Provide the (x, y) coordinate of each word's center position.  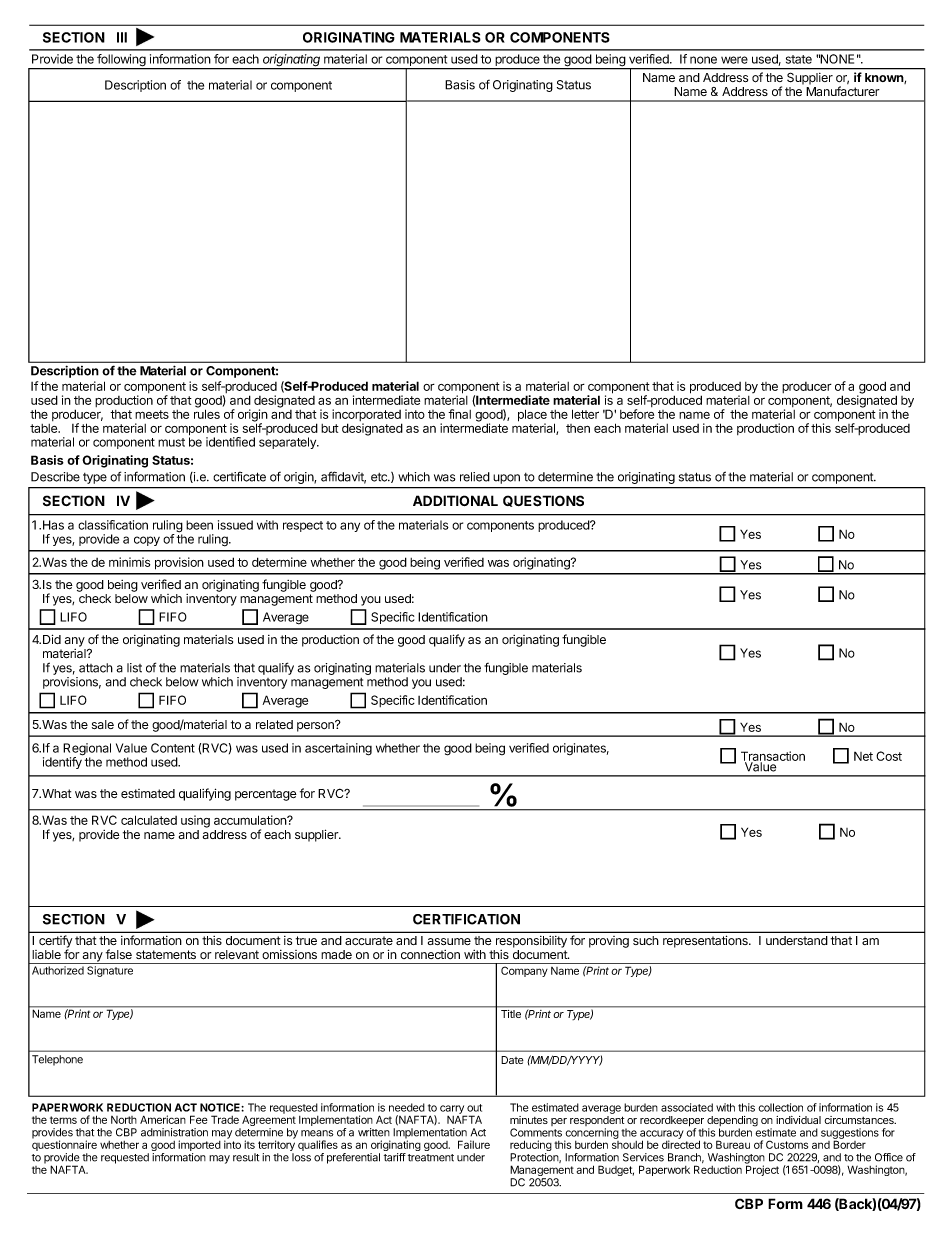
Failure (474, 1144)
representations (706, 941)
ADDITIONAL (455, 500)
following (121, 61)
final (459, 414)
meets (152, 414)
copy (147, 541)
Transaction (773, 757)
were (734, 60)
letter (585, 414)
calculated (149, 820)
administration (174, 1132)
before (637, 414)
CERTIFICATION (466, 919)
